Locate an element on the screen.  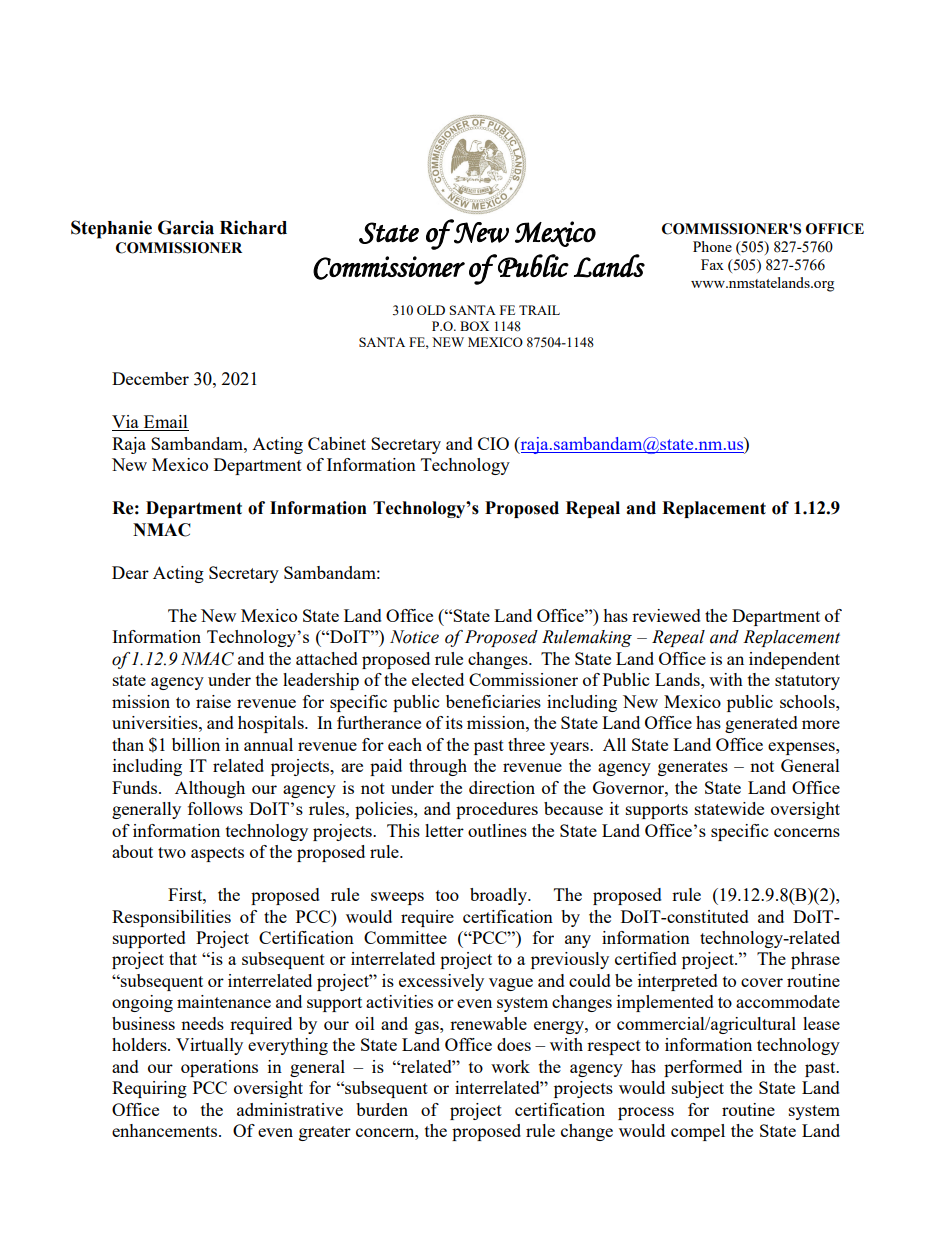
Garcia is located at coordinates (186, 227).
